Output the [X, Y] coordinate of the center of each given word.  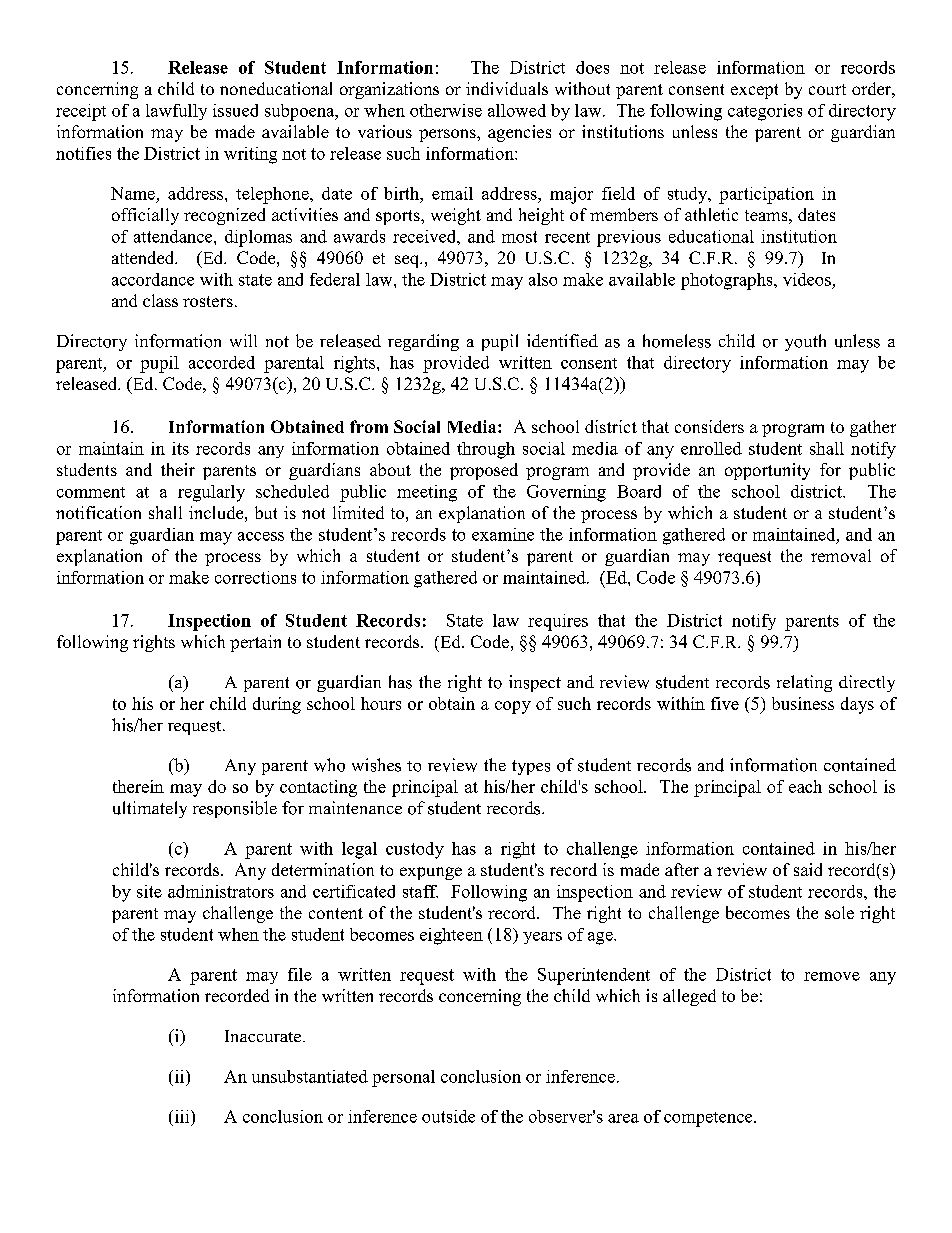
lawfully [176, 112]
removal [841, 555]
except [754, 91]
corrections [255, 577]
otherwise [446, 110]
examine [503, 534]
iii [182, 1116]
